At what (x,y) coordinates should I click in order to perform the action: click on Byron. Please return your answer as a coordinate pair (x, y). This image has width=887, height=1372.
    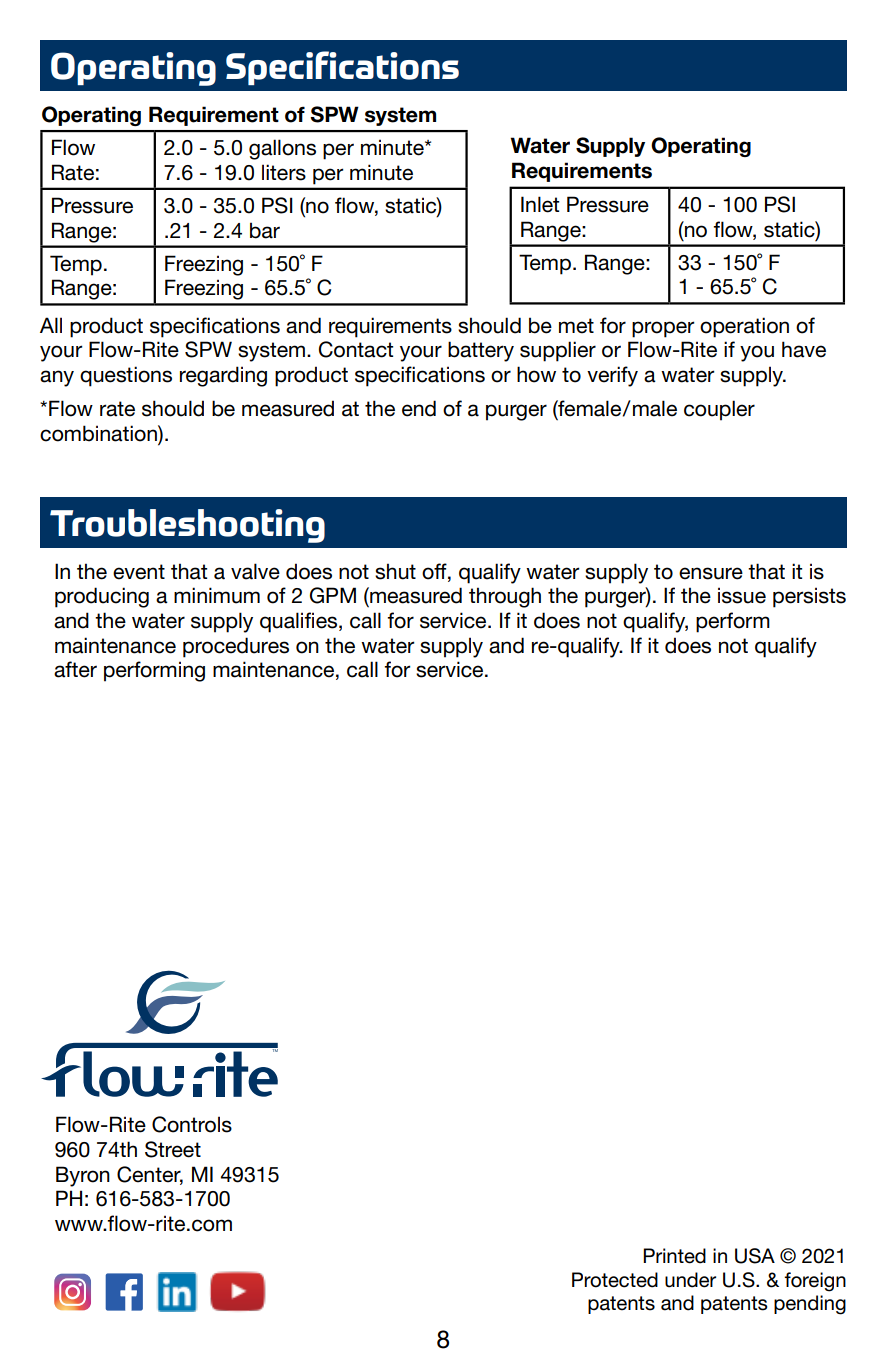
    Looking at the image, I should click on (83, 1176).
